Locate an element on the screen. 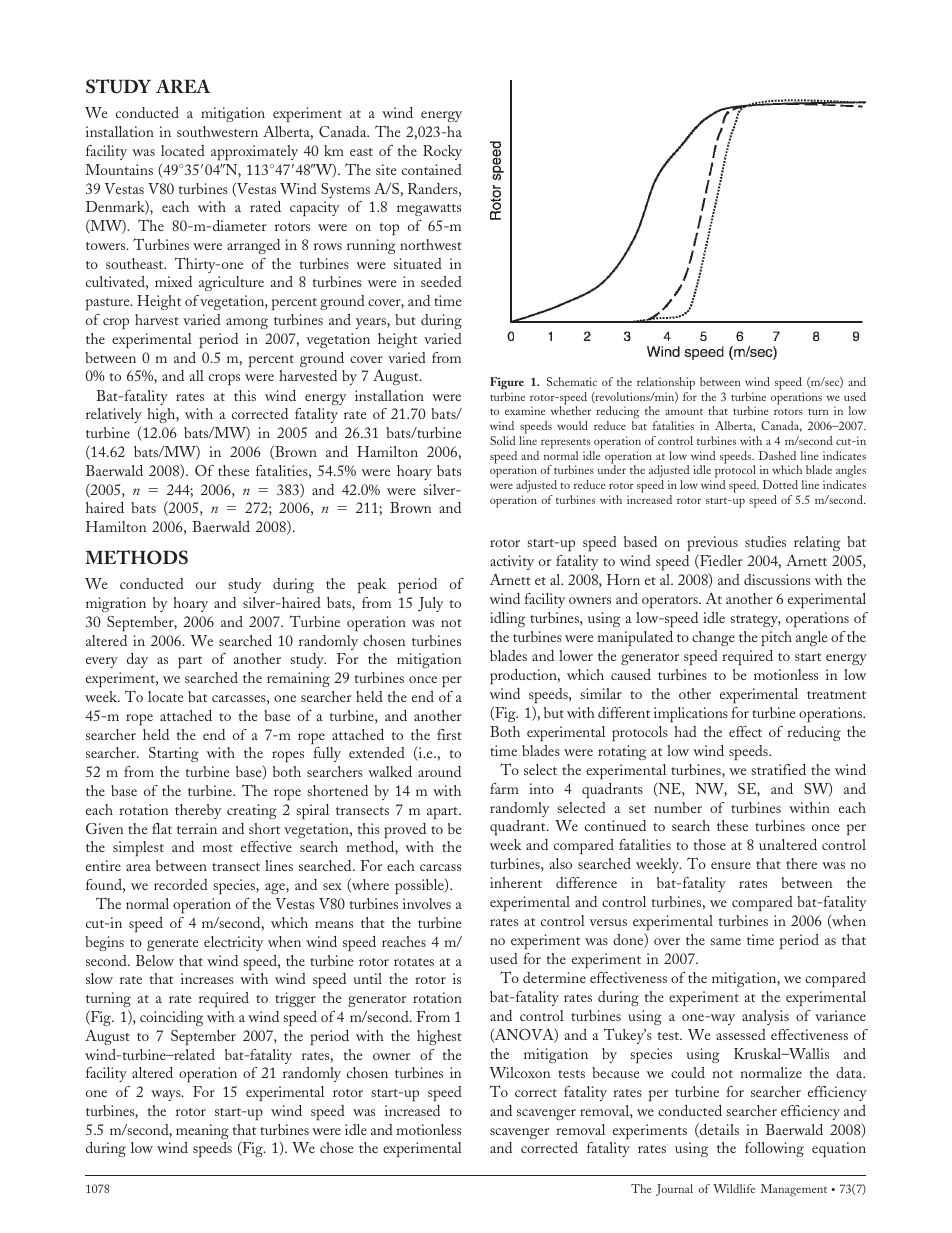 The height and width of the screenshot is (1233, 952). Dashed is located at coordinates (777, 455).
